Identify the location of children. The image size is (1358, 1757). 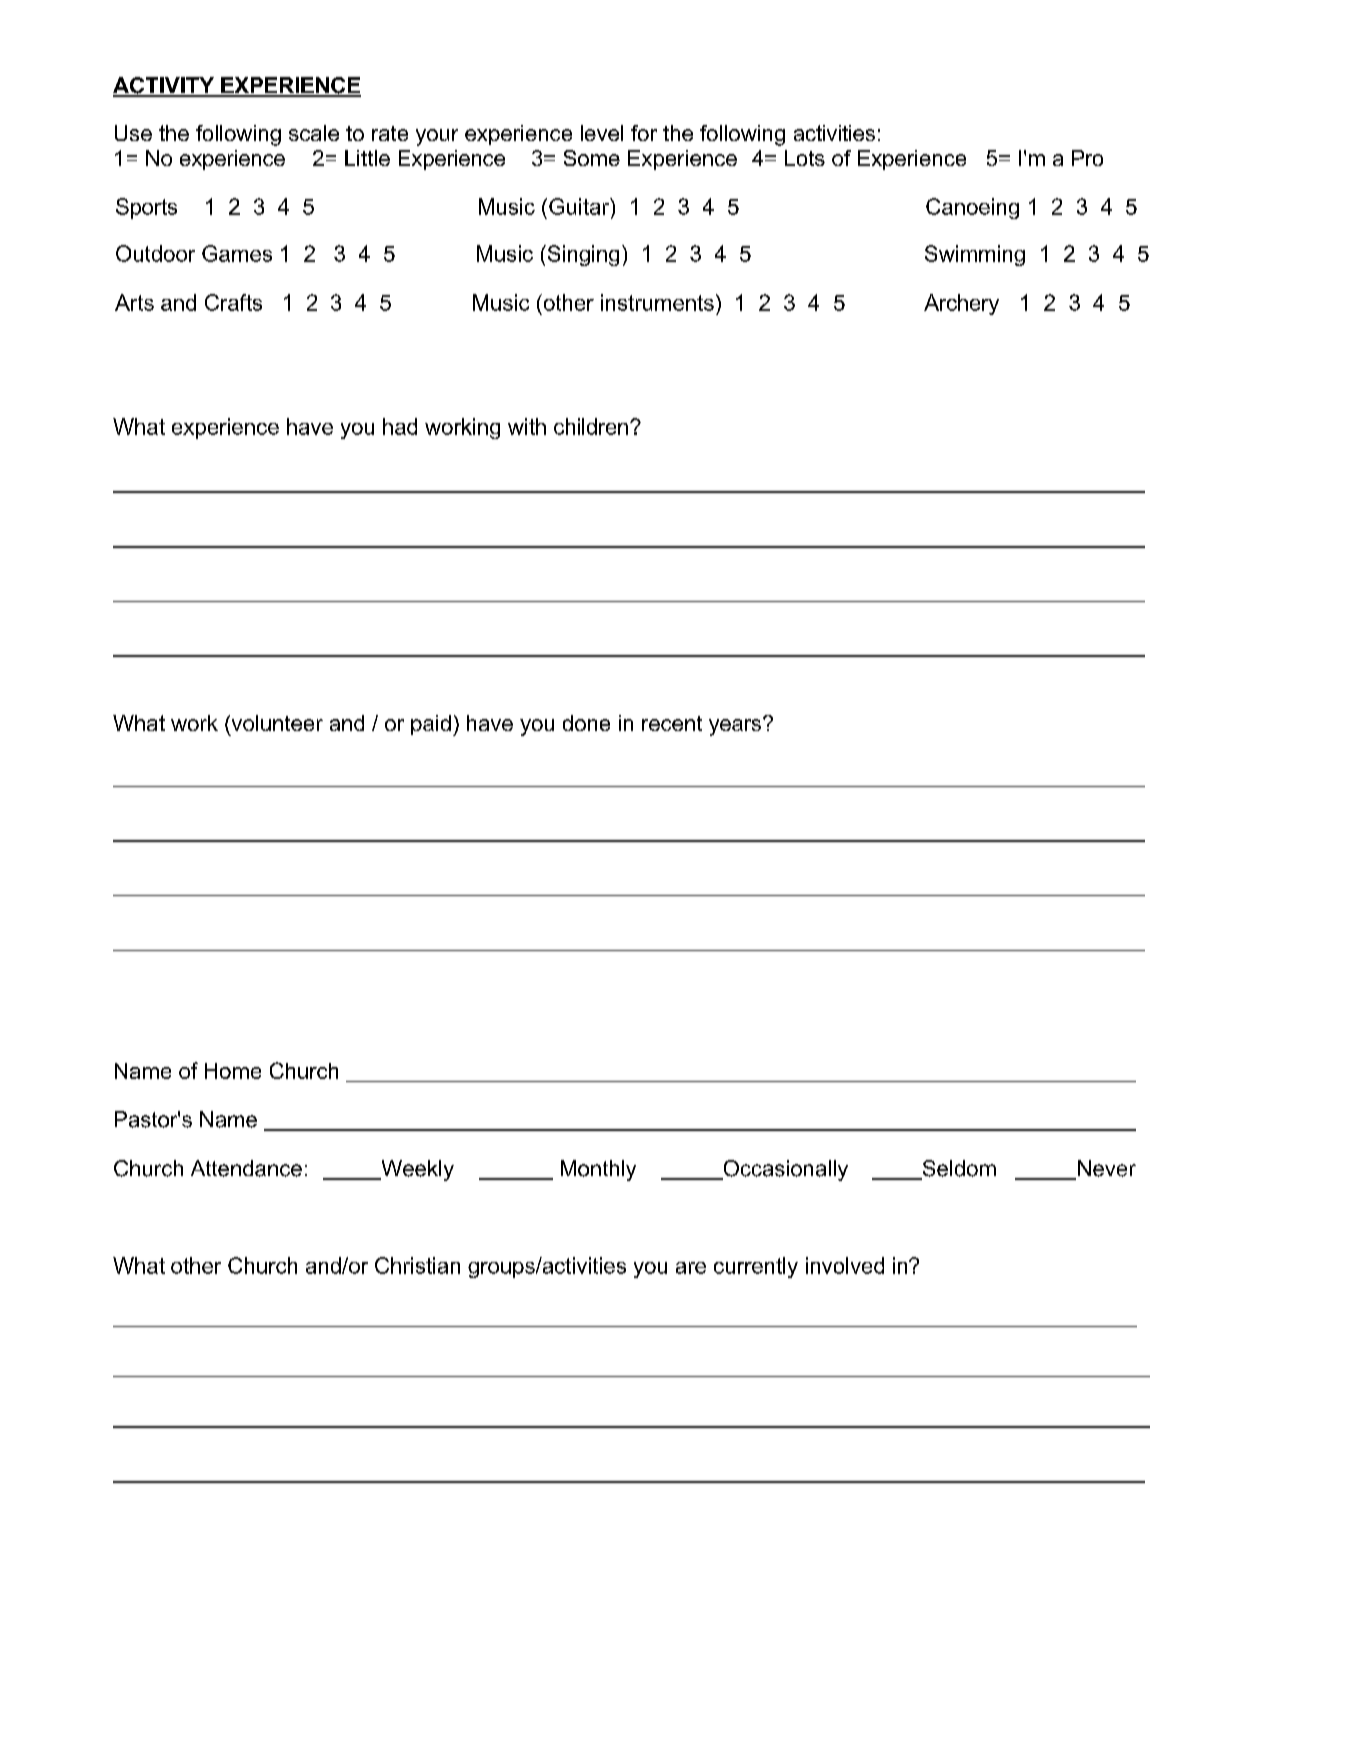
(591, 426).
